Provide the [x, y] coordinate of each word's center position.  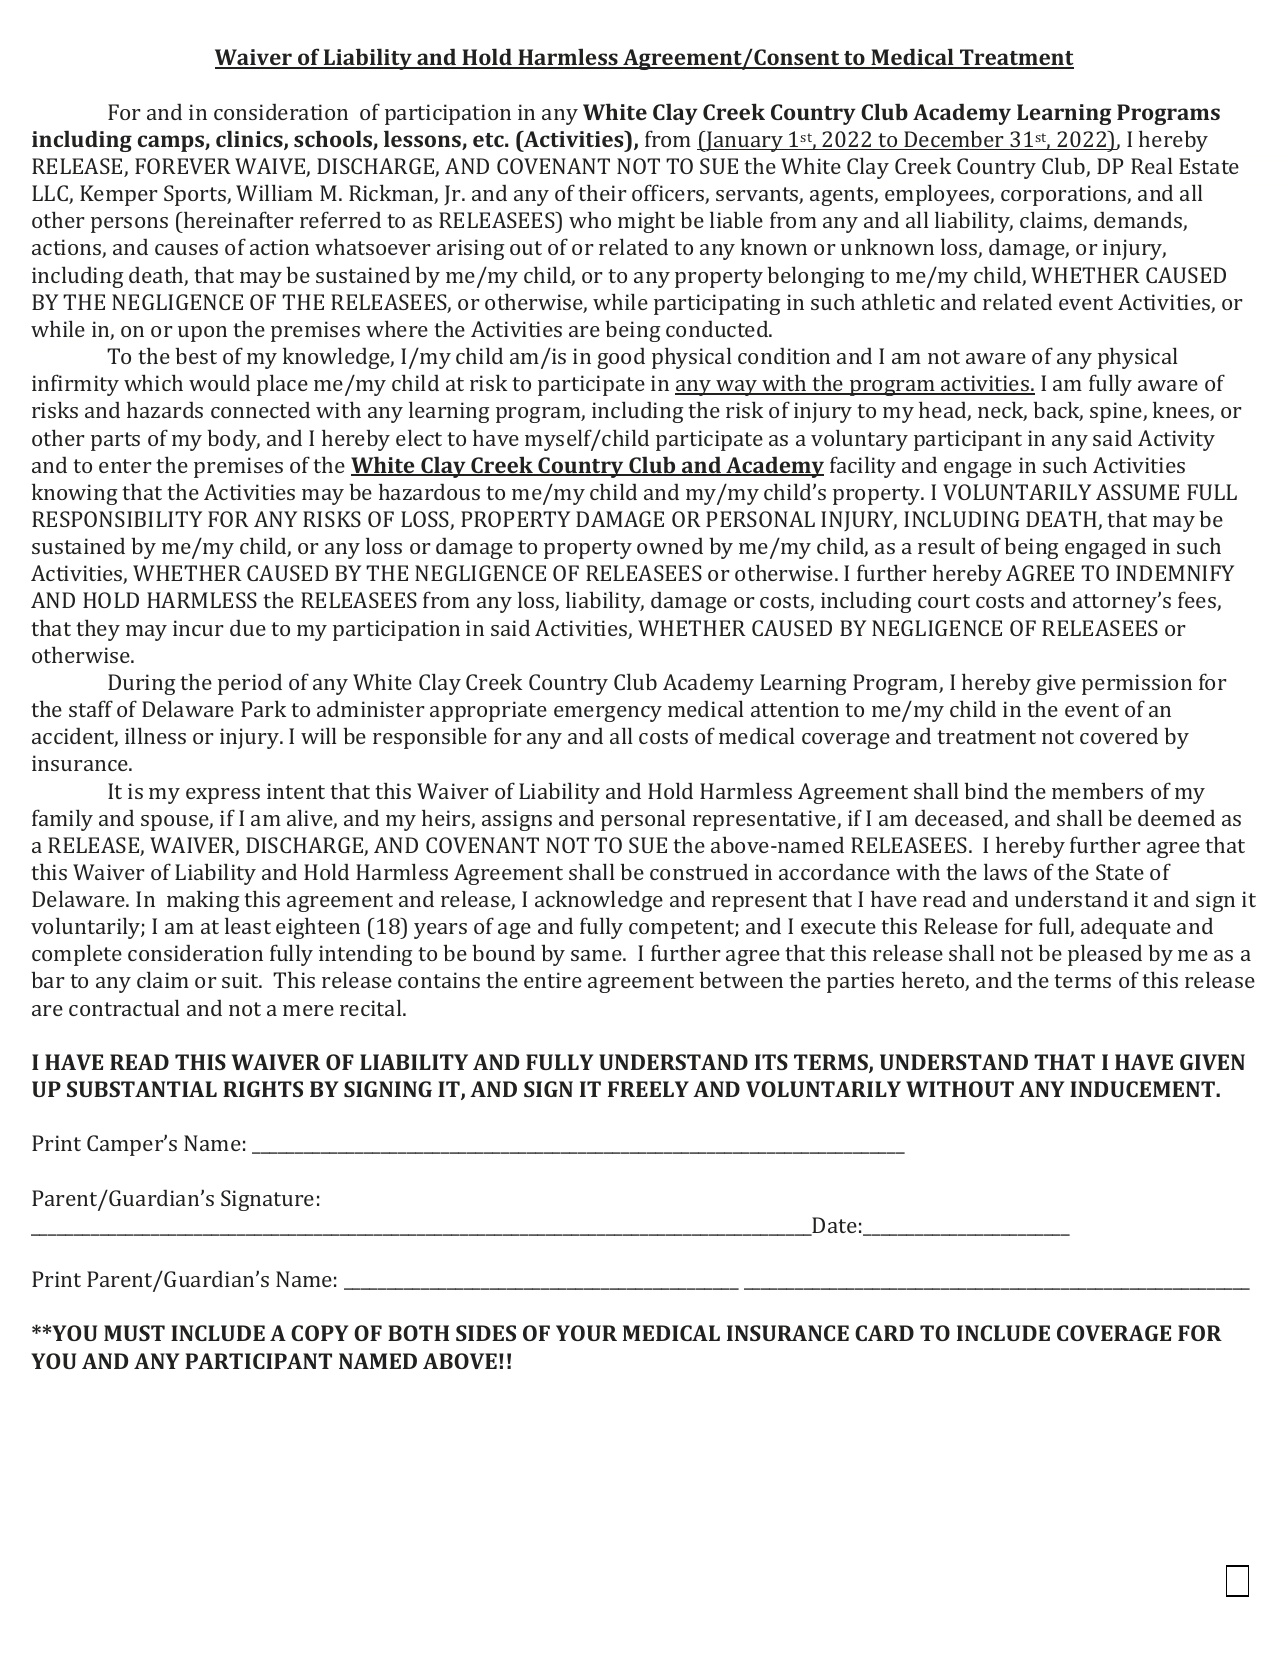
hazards [165, 409]
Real [1152, 165]
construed [699, 871]
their [602, 192]
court [944, 601]
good [621, 358]
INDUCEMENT [1143, 1089]
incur [198, 628]
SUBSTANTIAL [142, 1089]
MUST [134, 1333]
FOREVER [183, 166]
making [203, 901]
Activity [1176, 440]
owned [670, 545]
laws [1005, 871]
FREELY [648, 1089]
